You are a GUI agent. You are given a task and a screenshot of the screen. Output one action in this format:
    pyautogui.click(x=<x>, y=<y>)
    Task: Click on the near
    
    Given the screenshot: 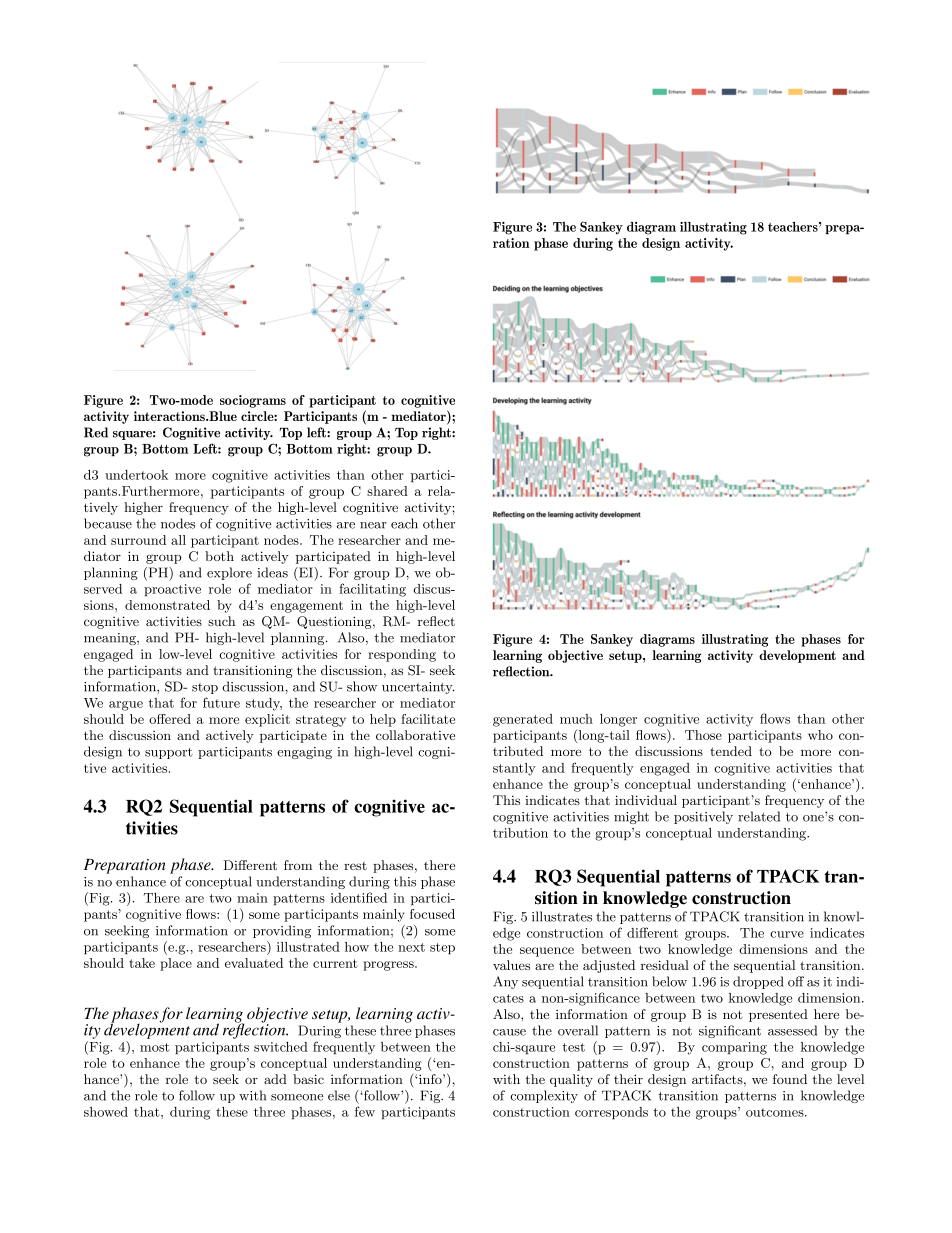 What is the action you would take?
    pyautogui.click(x=373, y=525)
